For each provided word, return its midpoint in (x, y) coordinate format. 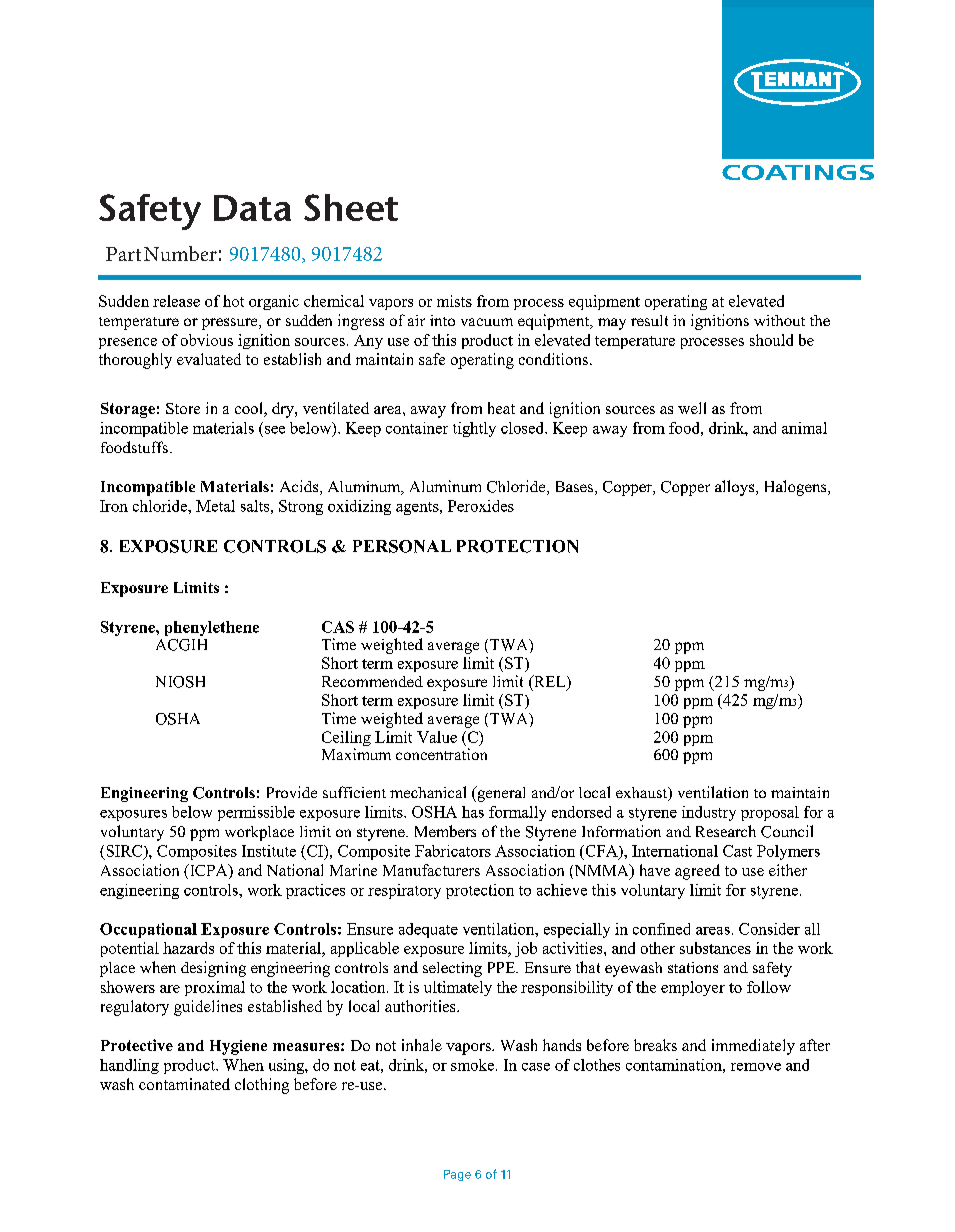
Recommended (372, 681)
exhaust (642, 794)
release (176, 301)
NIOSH (180, 682)
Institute (269, 851)
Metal (215, 506)
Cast (737, 851)
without (779, 320)
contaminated (184, 1084)
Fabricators (453, 851)
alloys (736, 488)
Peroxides (481, 506)
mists (454, 301)
